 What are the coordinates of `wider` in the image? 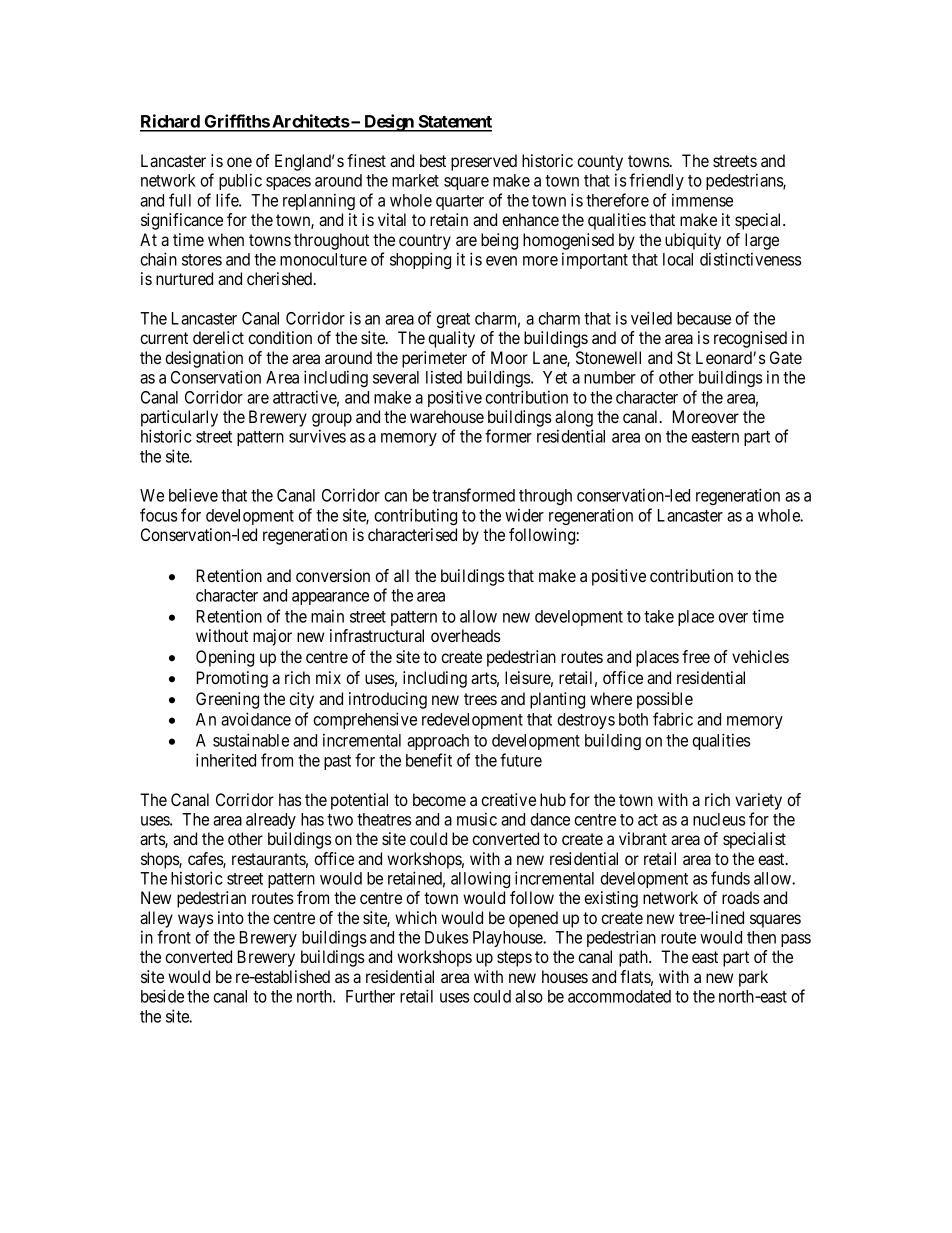 It's located at (524, 515).
